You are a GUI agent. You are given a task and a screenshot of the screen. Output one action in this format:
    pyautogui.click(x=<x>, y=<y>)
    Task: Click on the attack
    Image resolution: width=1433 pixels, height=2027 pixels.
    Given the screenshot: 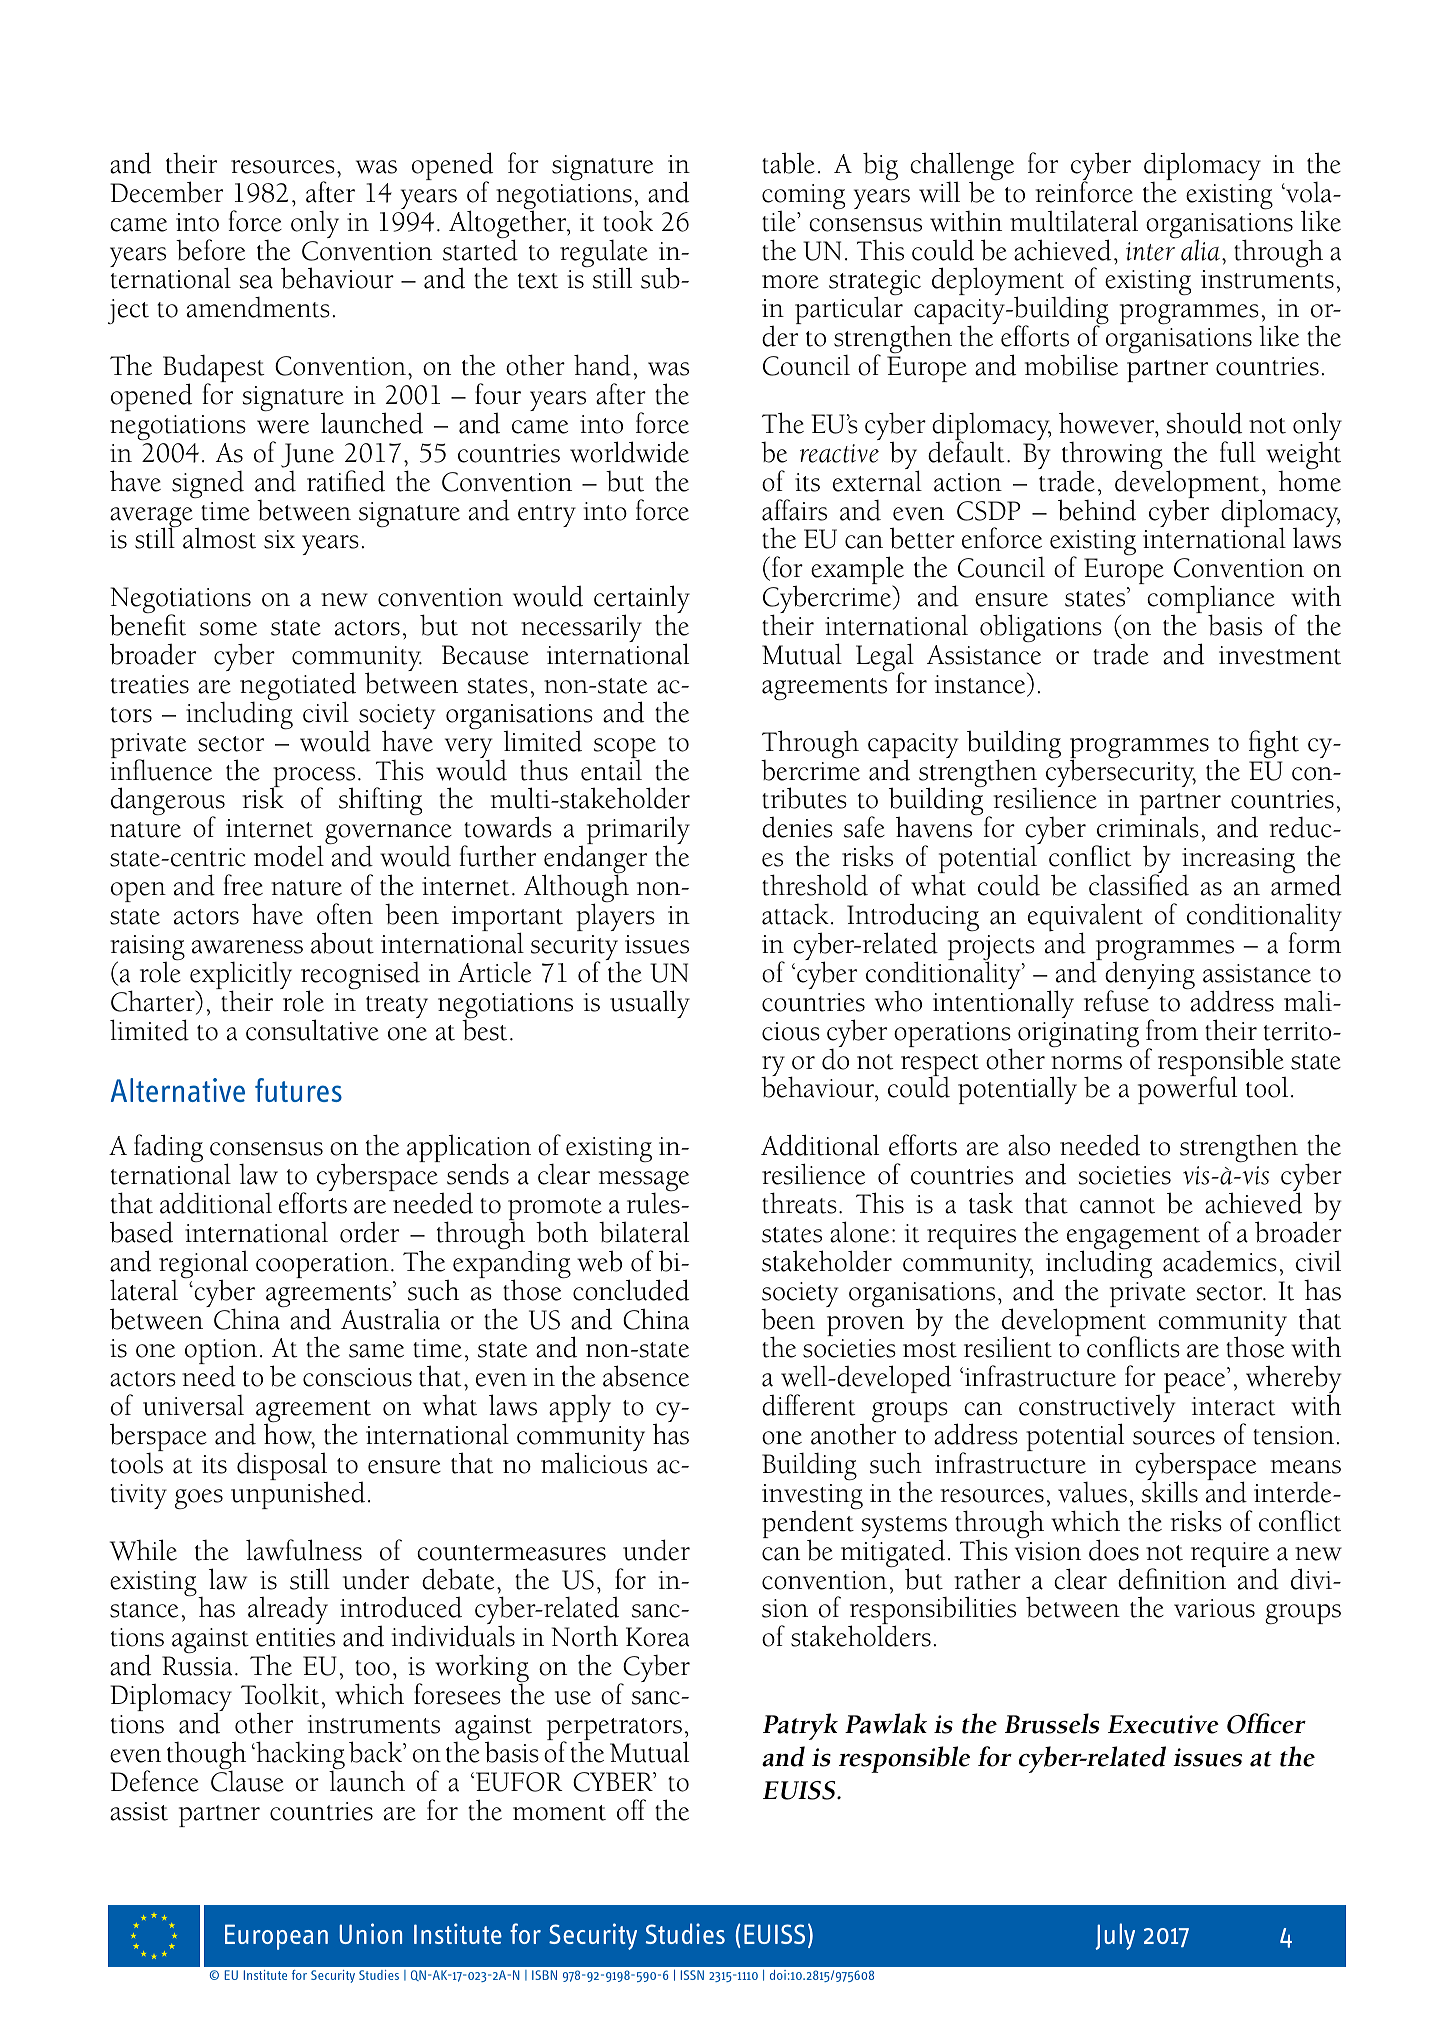 What is the action you would take?
    pyautogui.click(x=795, y=914)
